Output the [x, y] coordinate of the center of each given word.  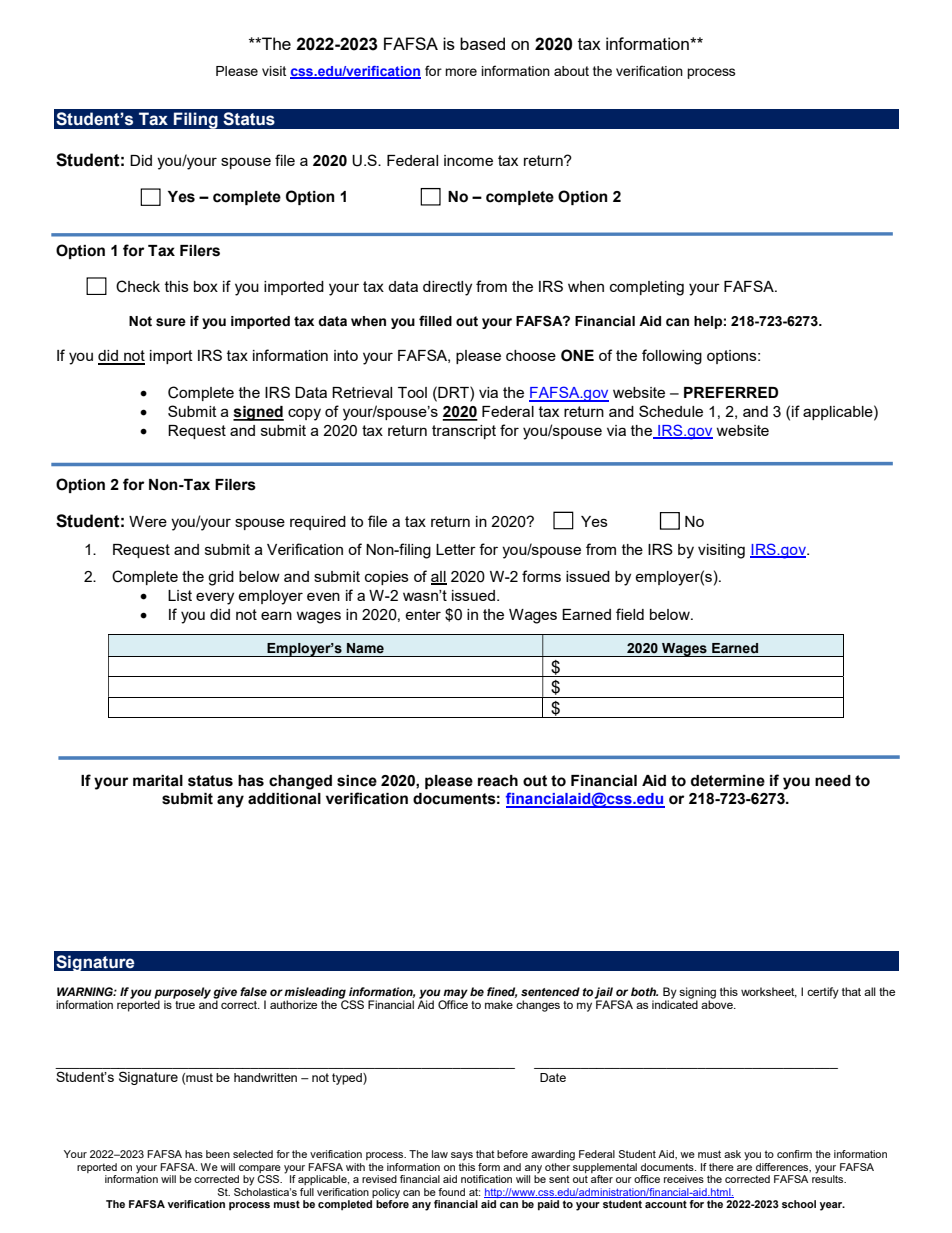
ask [732, 1154]
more [461, 72]
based [482, 43]
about [571, 71]
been [218, 1154]
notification [486, 1179]
